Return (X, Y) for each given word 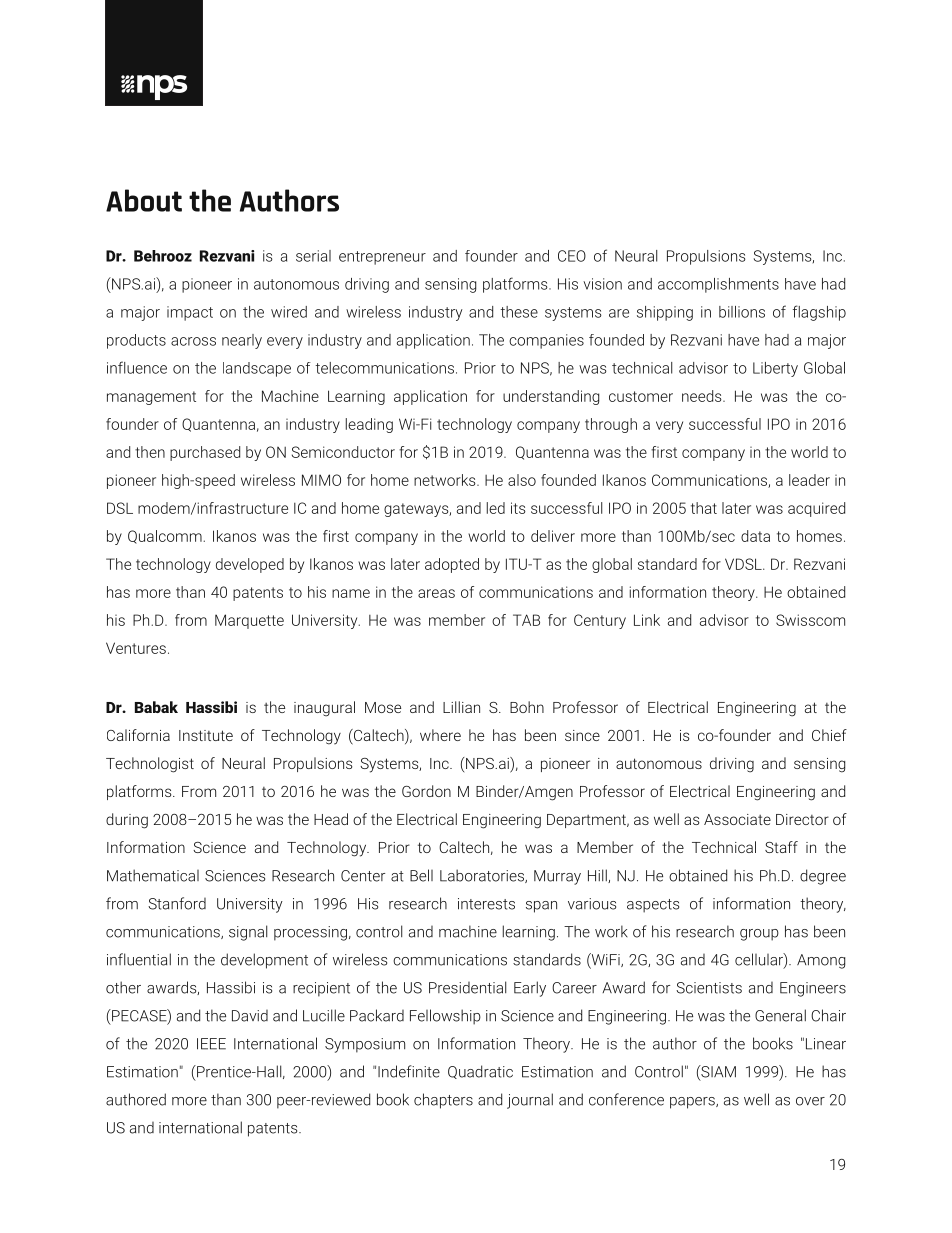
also (522, 480)
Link (647, 620)
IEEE (211, 1044)
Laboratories (483, 876)
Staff (781, 847)
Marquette (249, 621)
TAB (526, 620)
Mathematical (153, 875)
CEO (572, 256)
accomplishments (718, 285)
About (144, 200)
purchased (205, 453)
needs (703, 396)
